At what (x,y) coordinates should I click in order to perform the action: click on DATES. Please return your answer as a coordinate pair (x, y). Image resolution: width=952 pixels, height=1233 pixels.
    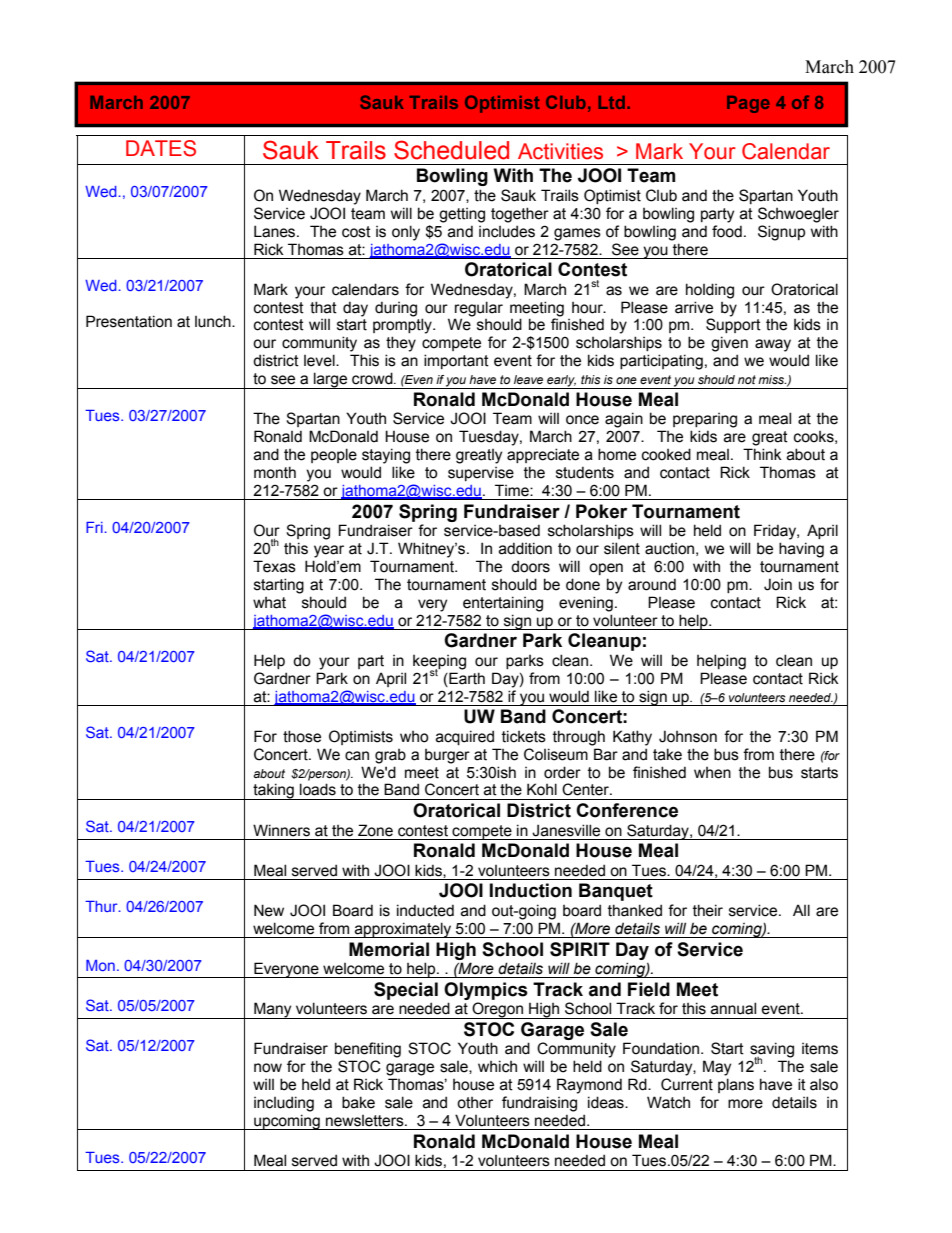
    Looking at the image, I should click on (161, 148).
